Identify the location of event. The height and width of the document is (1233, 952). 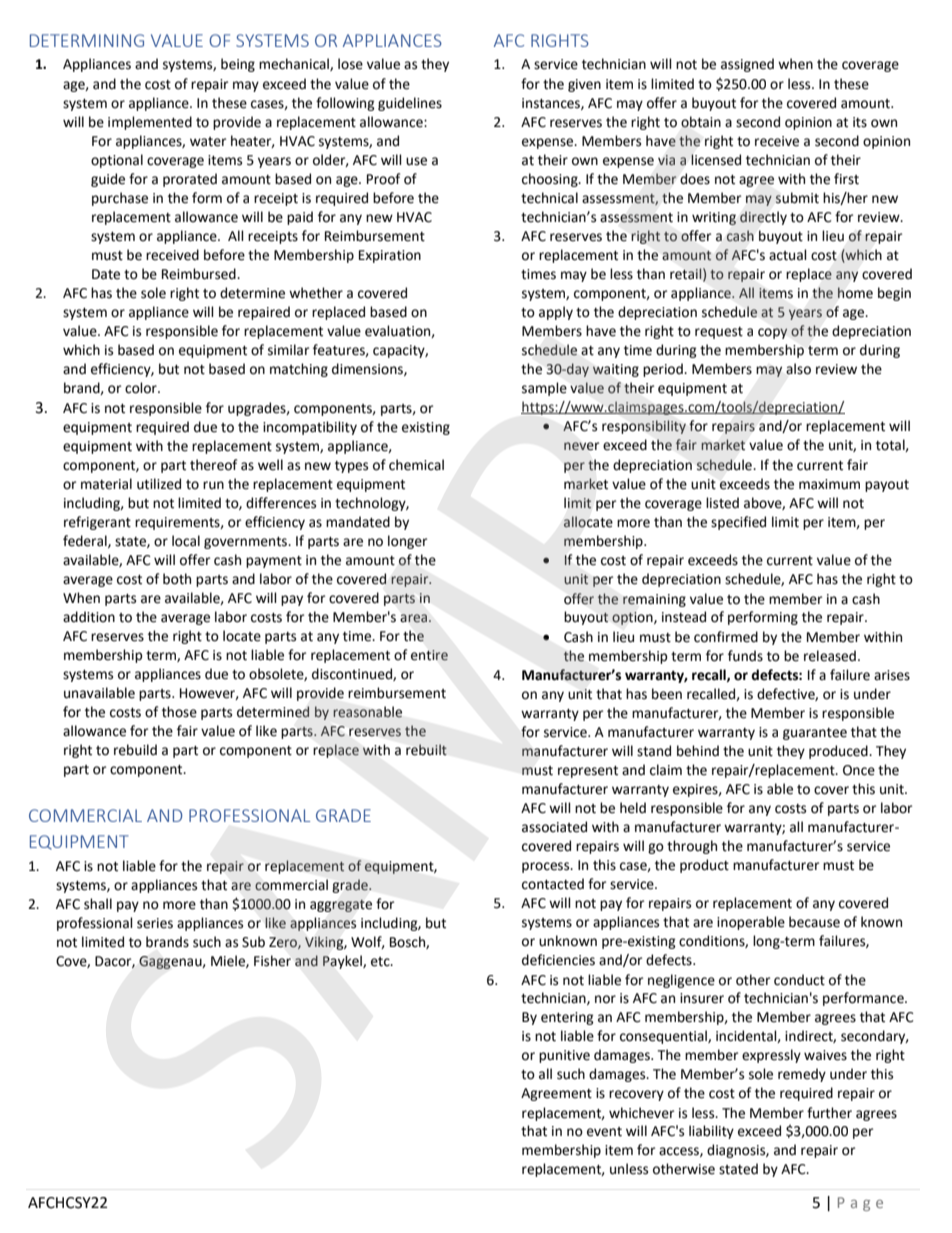
(604, 1132).
